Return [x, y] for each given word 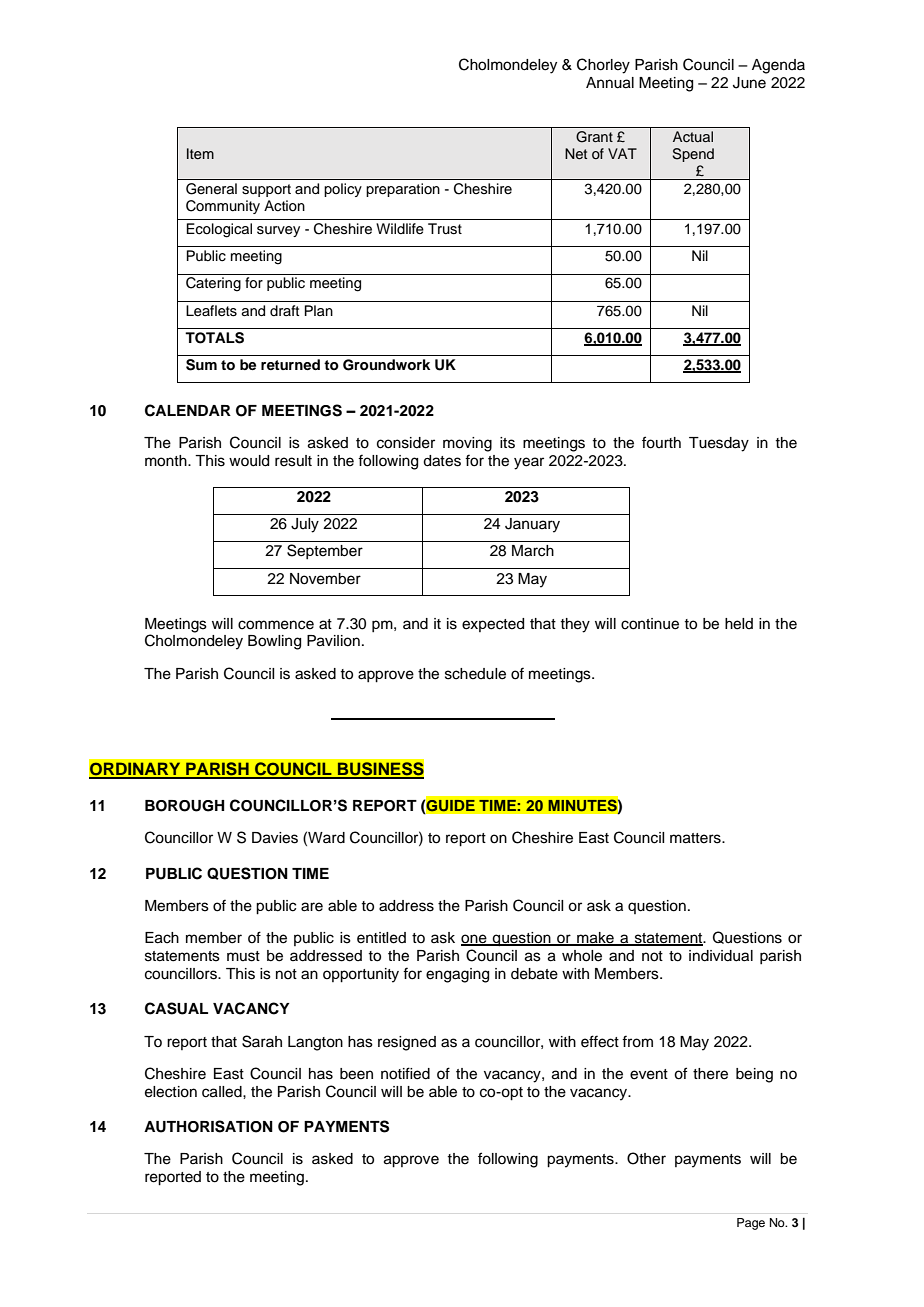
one [475, 940]
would [249, 461]
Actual [693, 137]
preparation [403, 190]
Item [200, 153]
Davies [275, 838]
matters [696, 838]
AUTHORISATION [208, 1126]
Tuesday [719, 444]
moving [467, 444]
